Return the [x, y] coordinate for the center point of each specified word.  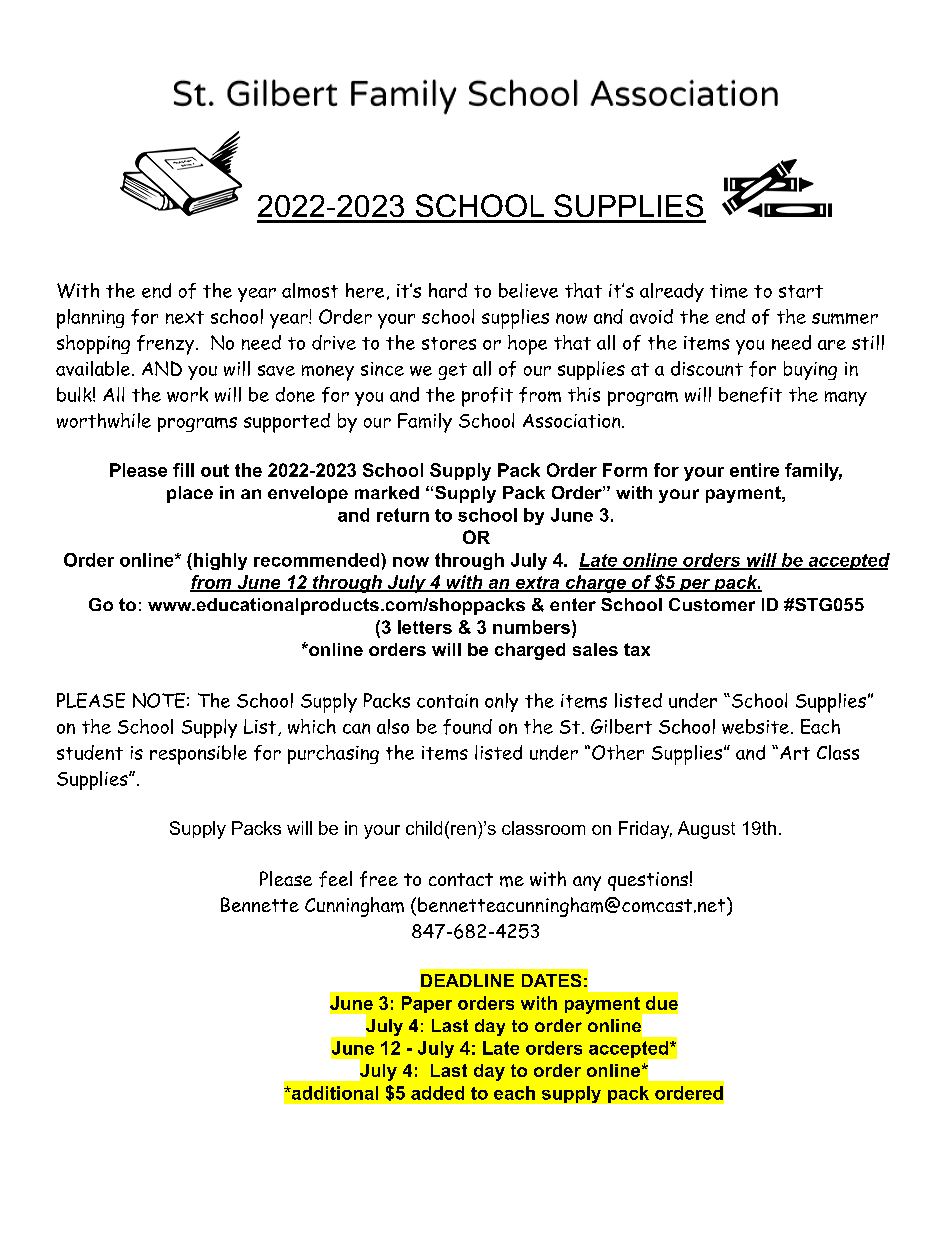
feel [335, 879]
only [501, 702]
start [801, 291]
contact [461, 879]
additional [334, 1093]
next [185, 317]
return [403, 515]
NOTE [159, 700]
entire [754, 470]
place [190, 494]
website [755, 726]
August [706, 830]
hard [448, 290]
